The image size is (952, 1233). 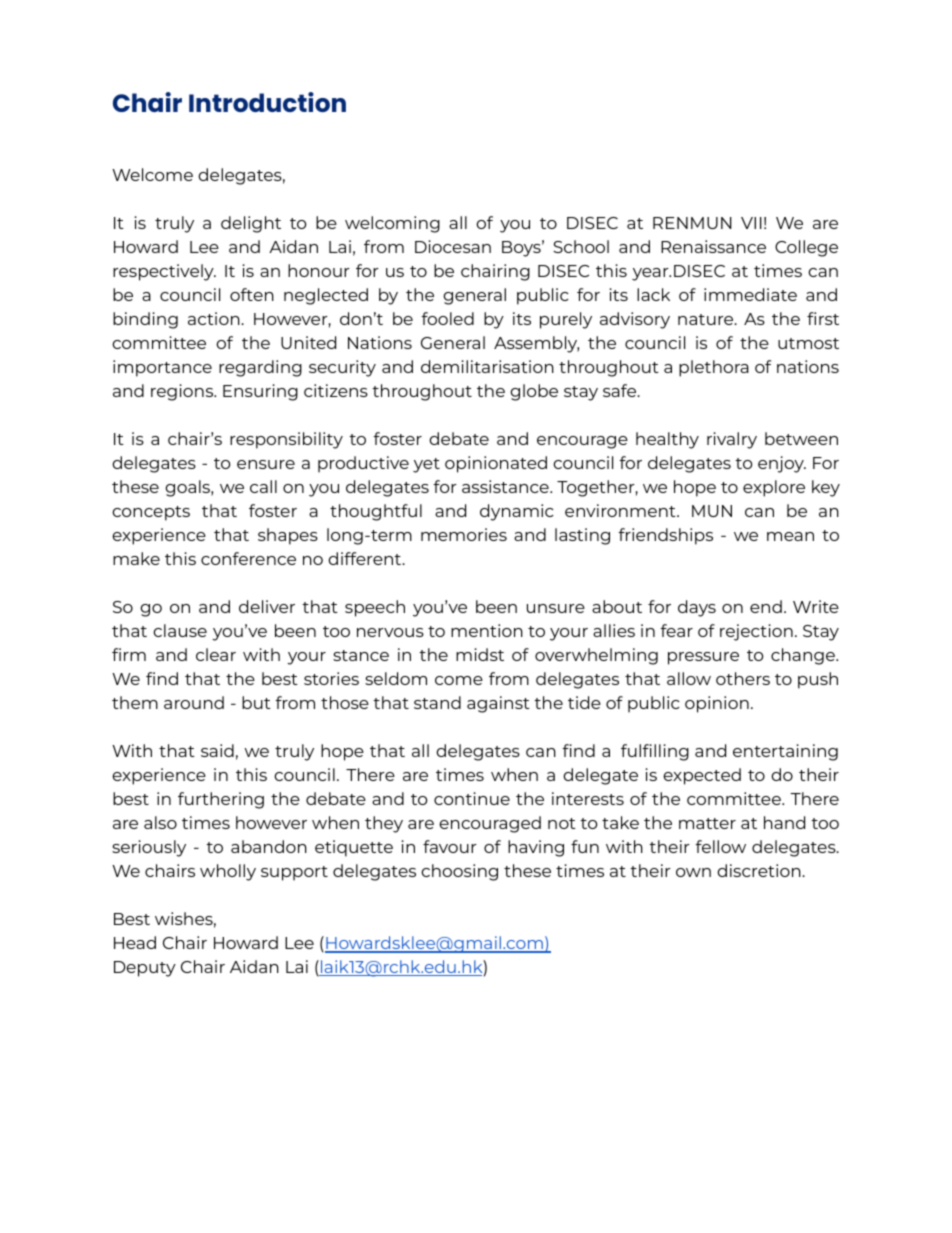 What do you see at coordinates (135, 942) in the screenshot?
I see `Head` at bounding box center [135, 942].
